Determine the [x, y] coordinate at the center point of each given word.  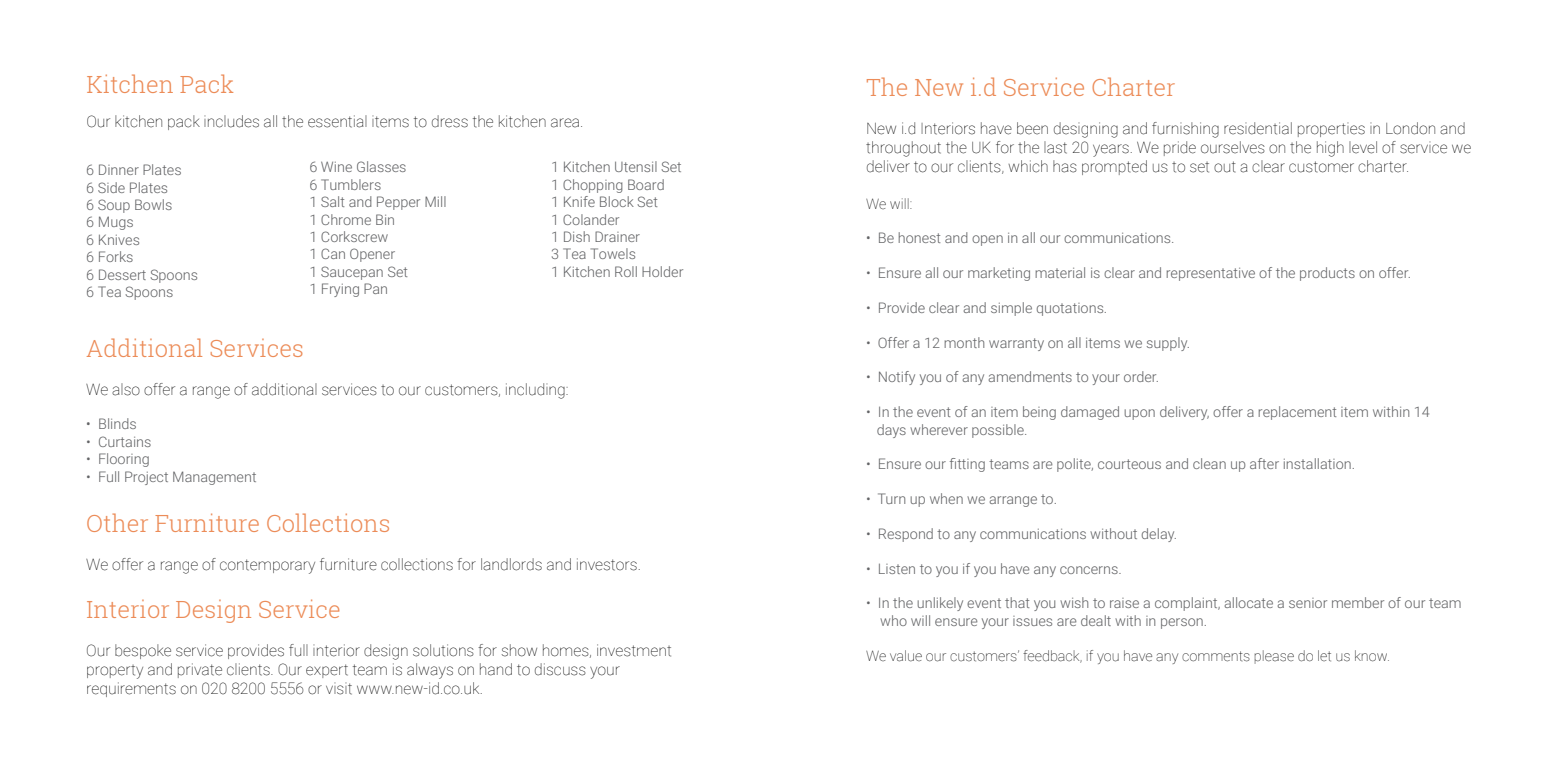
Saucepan [352, 273]
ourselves [1233, 147]
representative [1211, 274]
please [1274, 657]
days [891, 431]
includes [231, 121]
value [906, 656]
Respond [906, 535]
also [126, 389]
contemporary [267, 566]
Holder [662, 271]
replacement [1297, 413]
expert [327, 671]
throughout [903, 149]
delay [1159, 535]
